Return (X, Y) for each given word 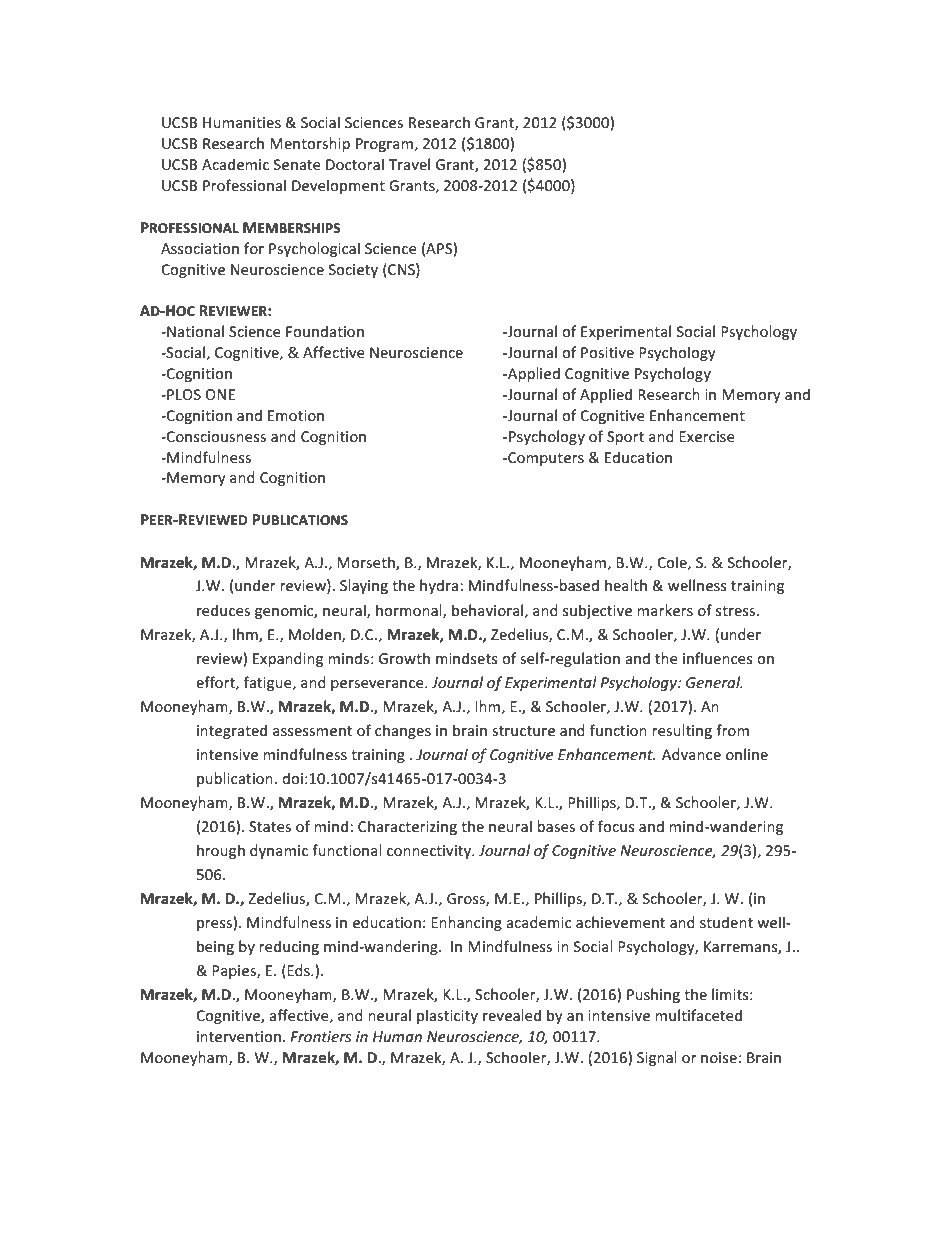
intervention (239, 1036)
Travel (409, 164)
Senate (297, 164)
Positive (607, 352)
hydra (440, 586)
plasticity (447, 1016)
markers (665, 610)
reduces (223, 610)
